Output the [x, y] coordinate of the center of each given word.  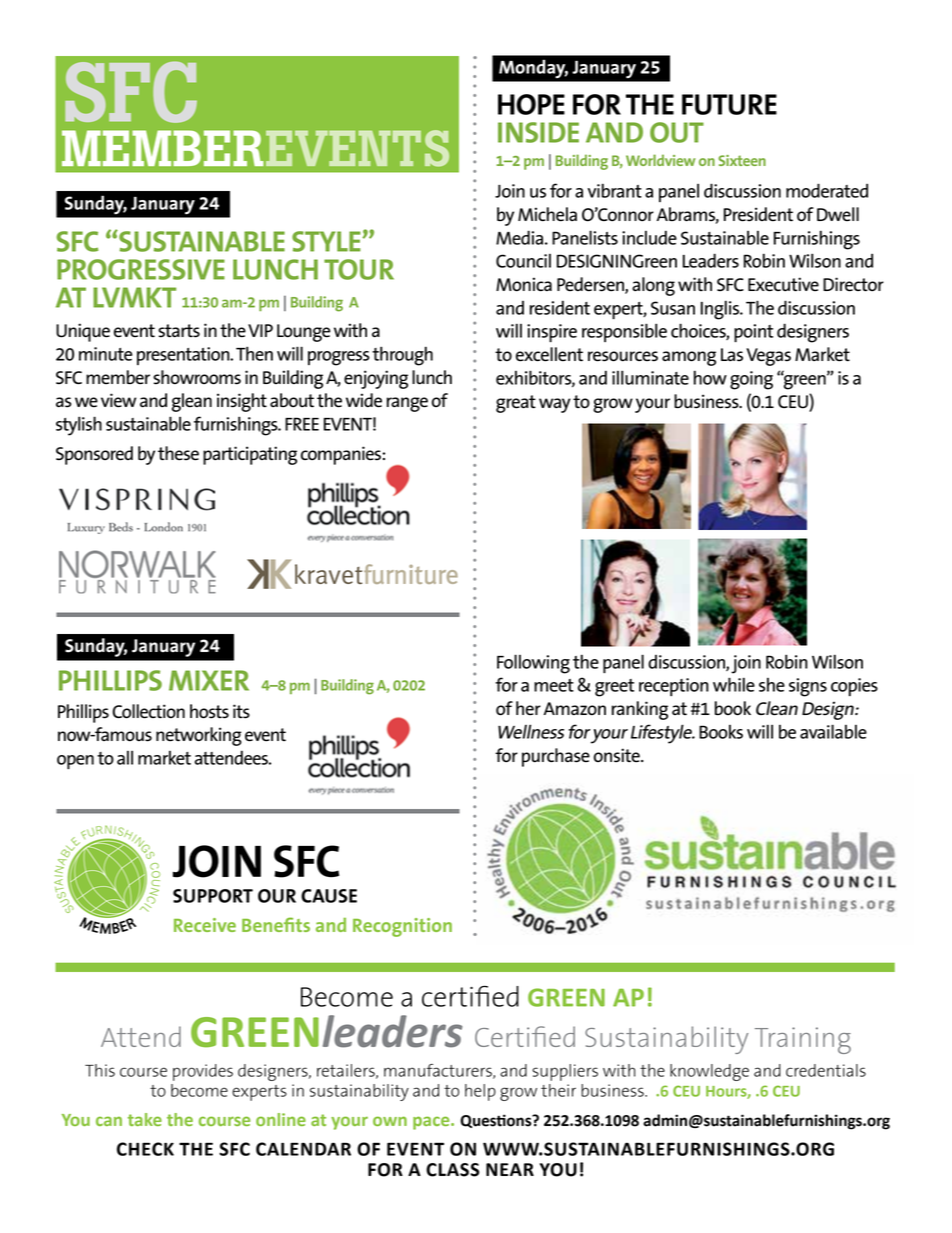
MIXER [209, 680]
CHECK [145, 1149]
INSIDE [538, 132]
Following [533, 664]
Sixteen [742, 160]
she [772, 685]
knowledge [709, 1072]
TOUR [359, 269]
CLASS [453, 1170]
